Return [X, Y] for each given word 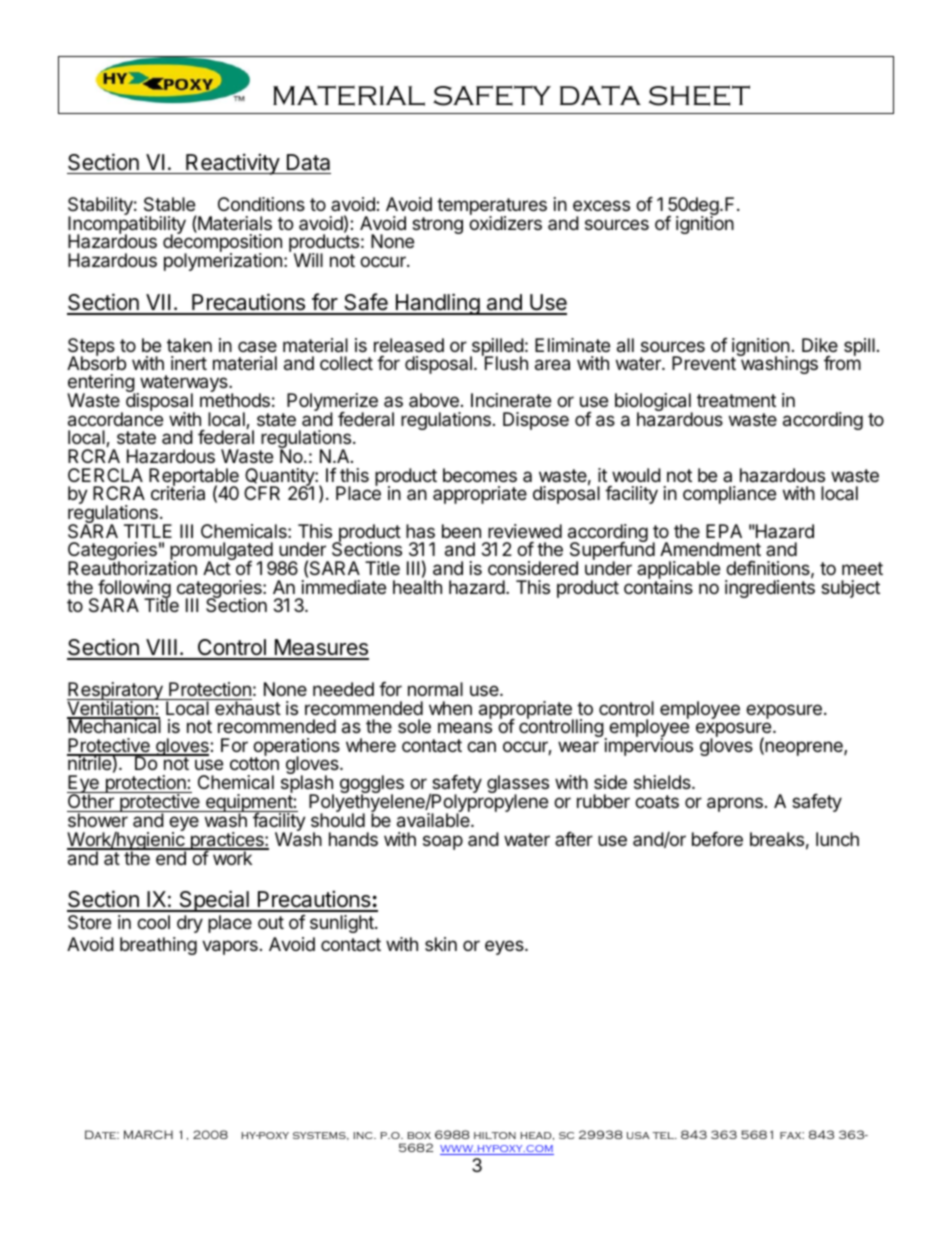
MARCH [148, 1134]
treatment [736, 400]
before [717, 839]
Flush [505, 362]
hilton [495, 1135]
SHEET [699, 95]
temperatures [492, 208]
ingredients [770, 588]
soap [443, 842]
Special [214, 901]
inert [189, 363]
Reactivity [232, 164]
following [133, 590]
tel [664, 1135]
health [417, 587]
